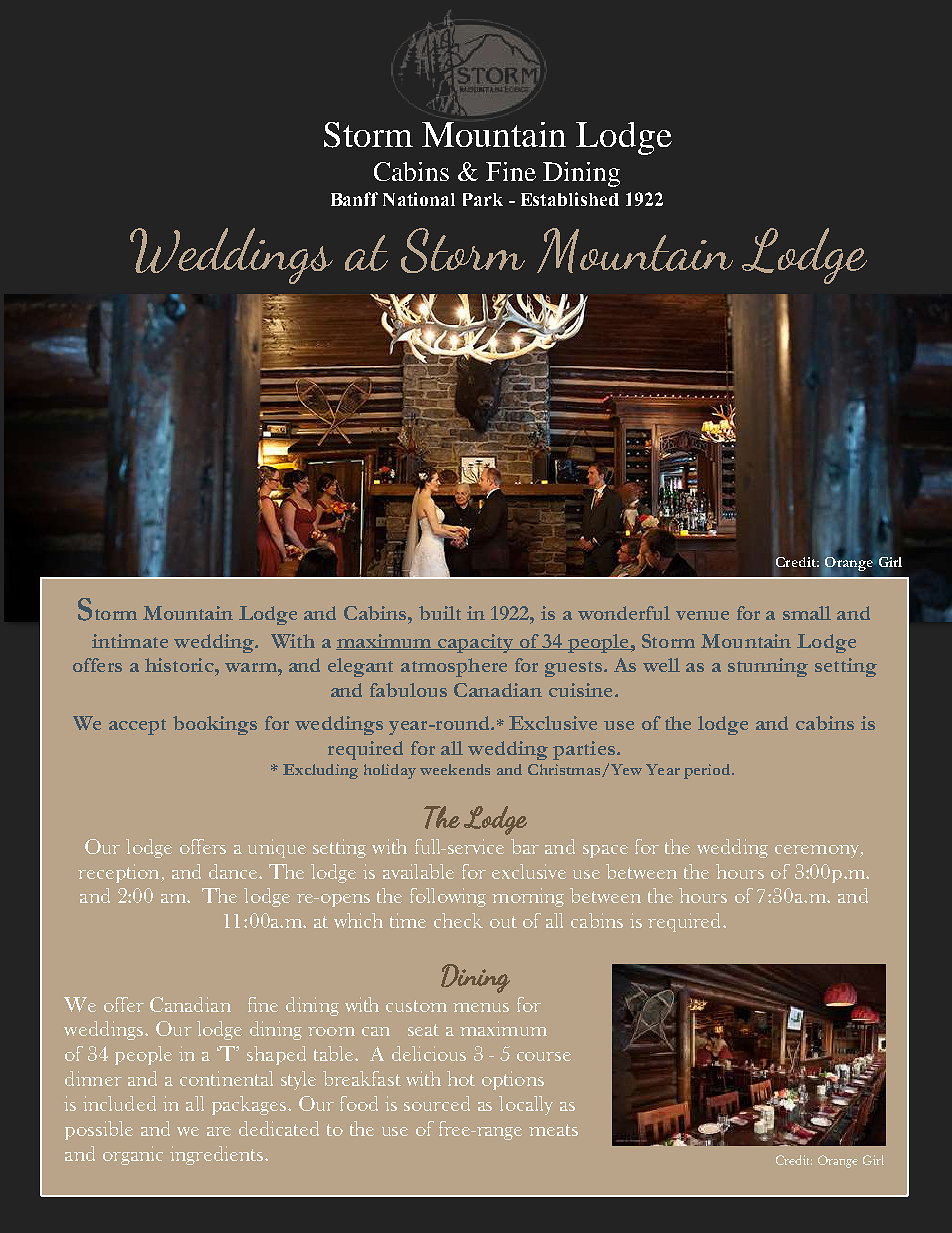 This screenshot has width=952, height=1233. I want to click on are, so click(219, 1131).
